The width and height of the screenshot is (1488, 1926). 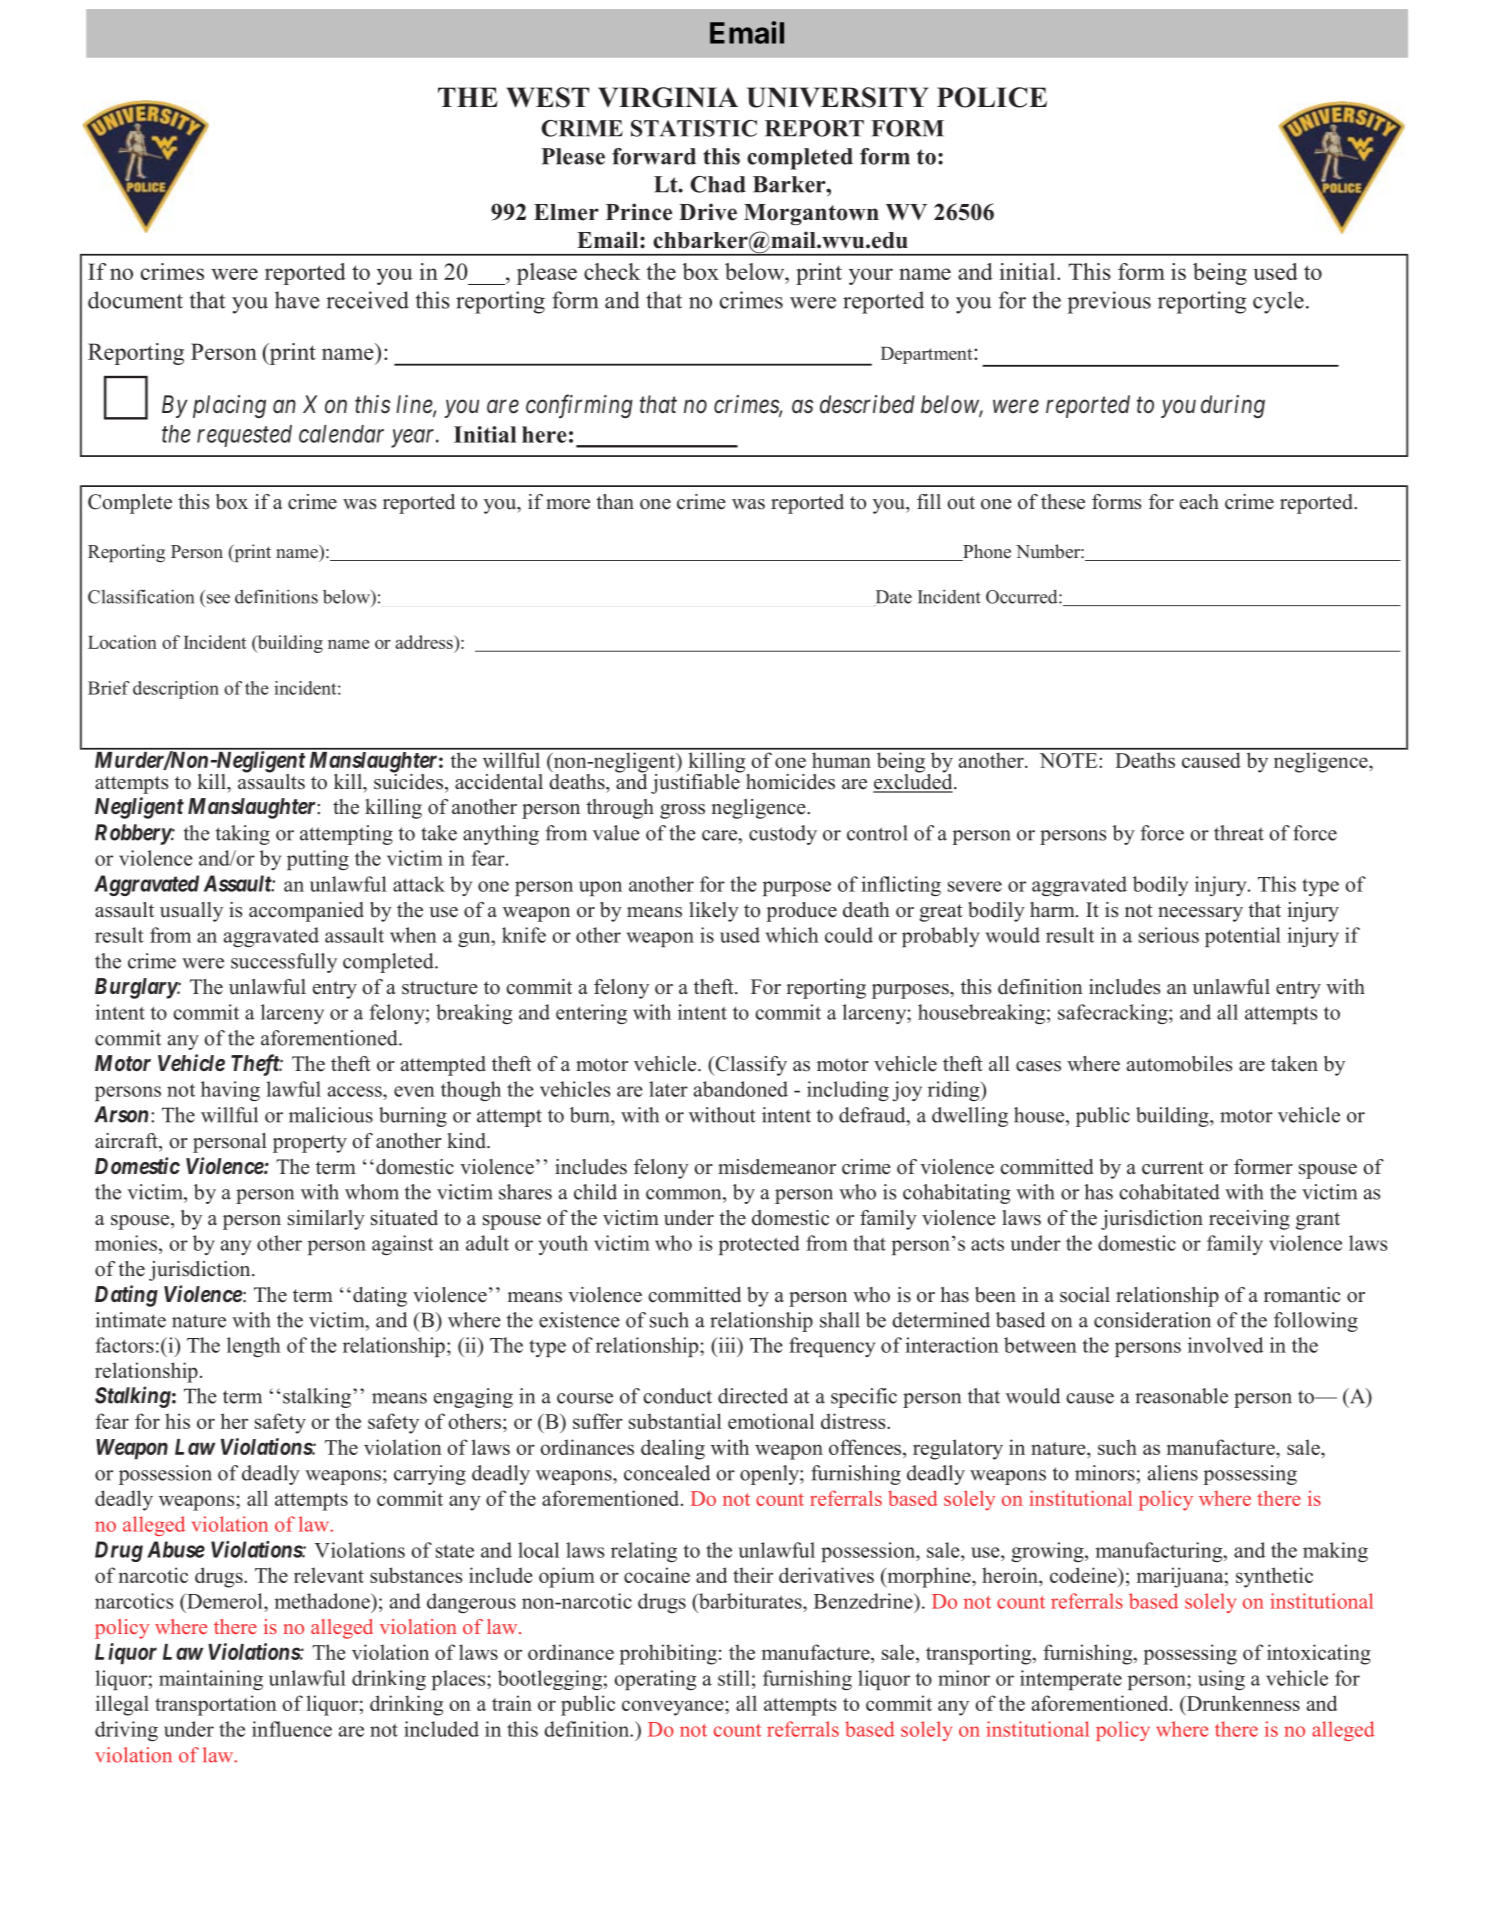 I want to click on accompanied, so click(x=306, y=912).
